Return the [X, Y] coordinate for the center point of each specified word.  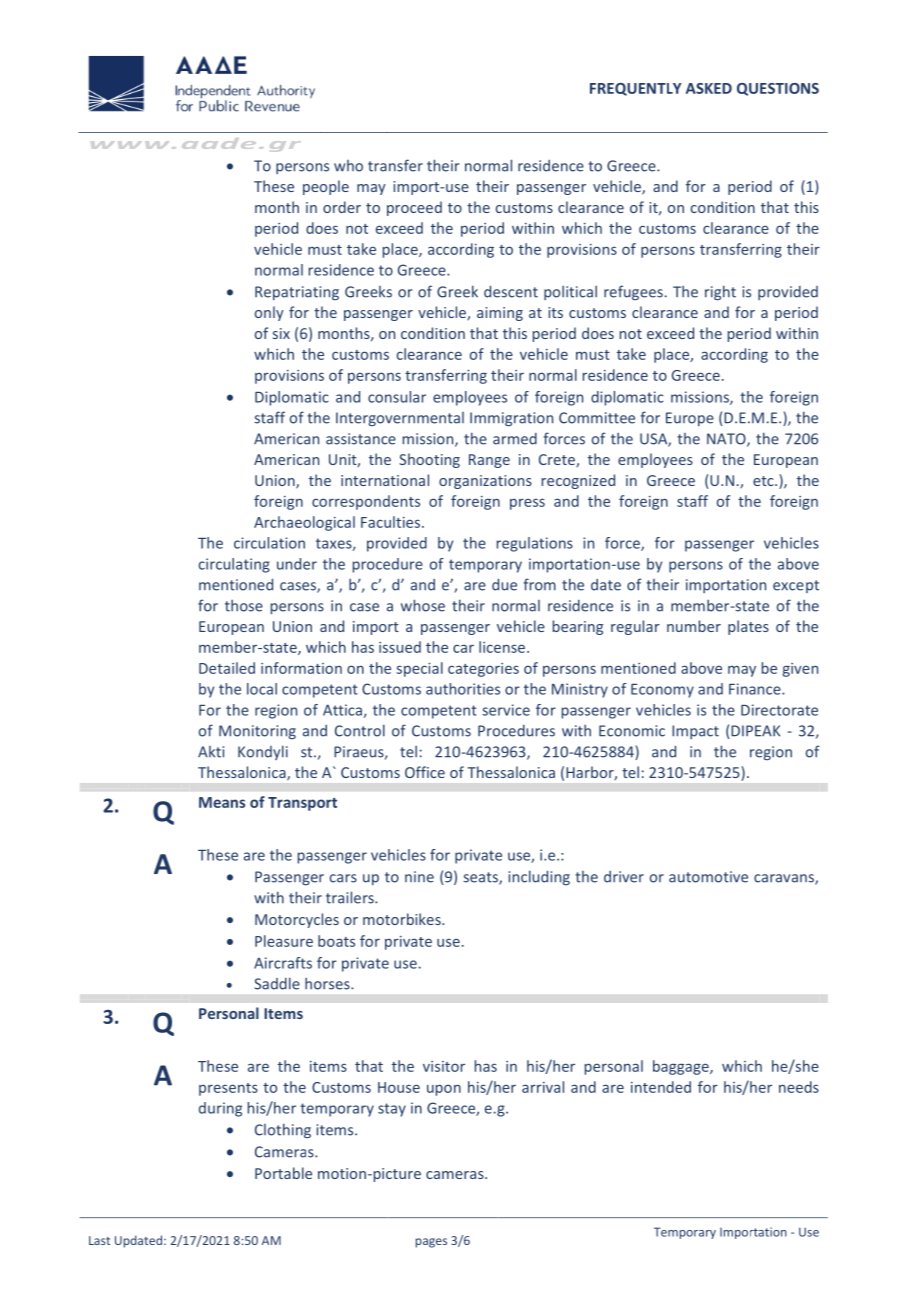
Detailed [227, 668]
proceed [414, 208]
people [326, 187]
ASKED [709, 88]
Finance [756, 689]
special [419, 669]
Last [99, 1240]
